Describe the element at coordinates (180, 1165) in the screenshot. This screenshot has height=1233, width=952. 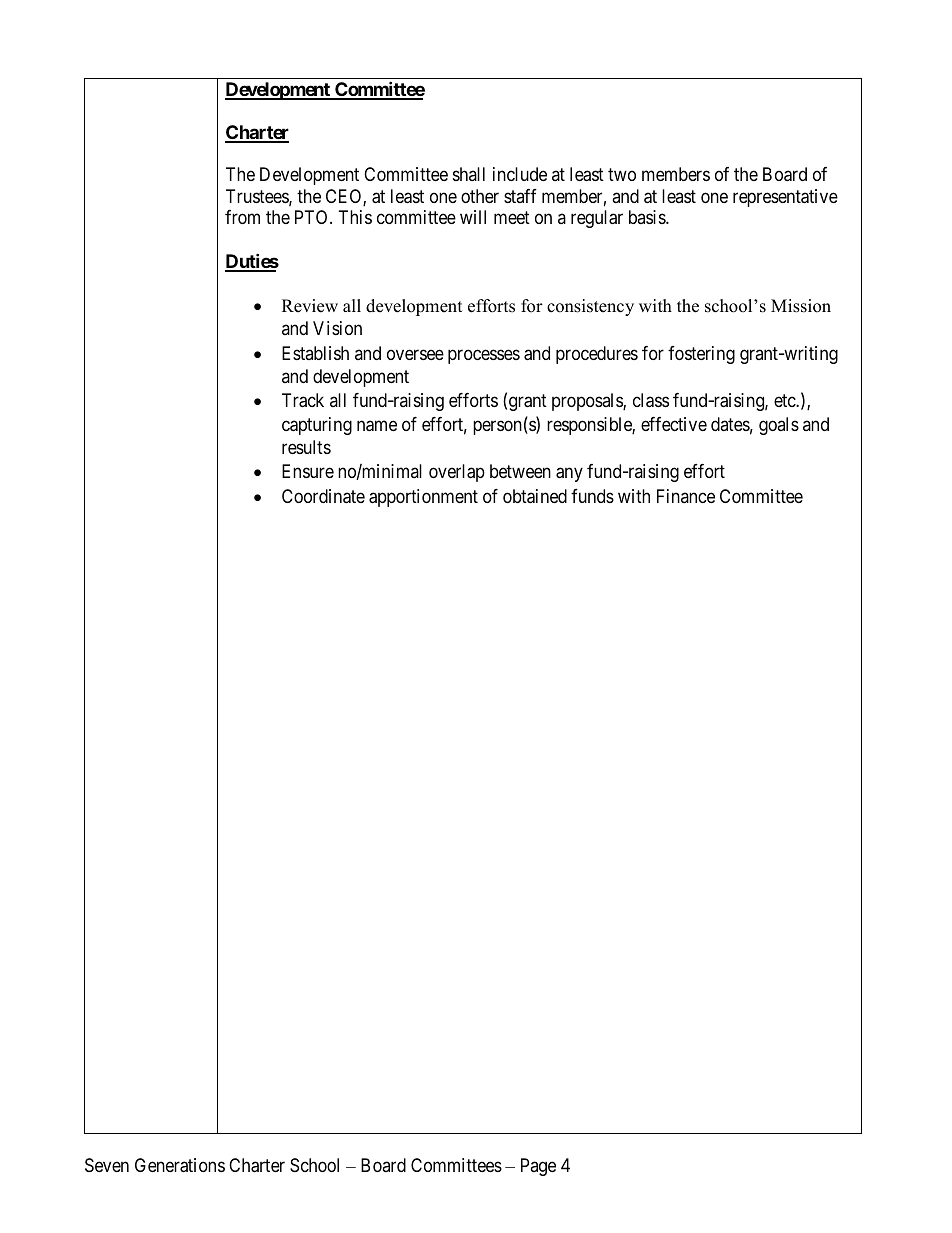
I see `Generations` at that location.
